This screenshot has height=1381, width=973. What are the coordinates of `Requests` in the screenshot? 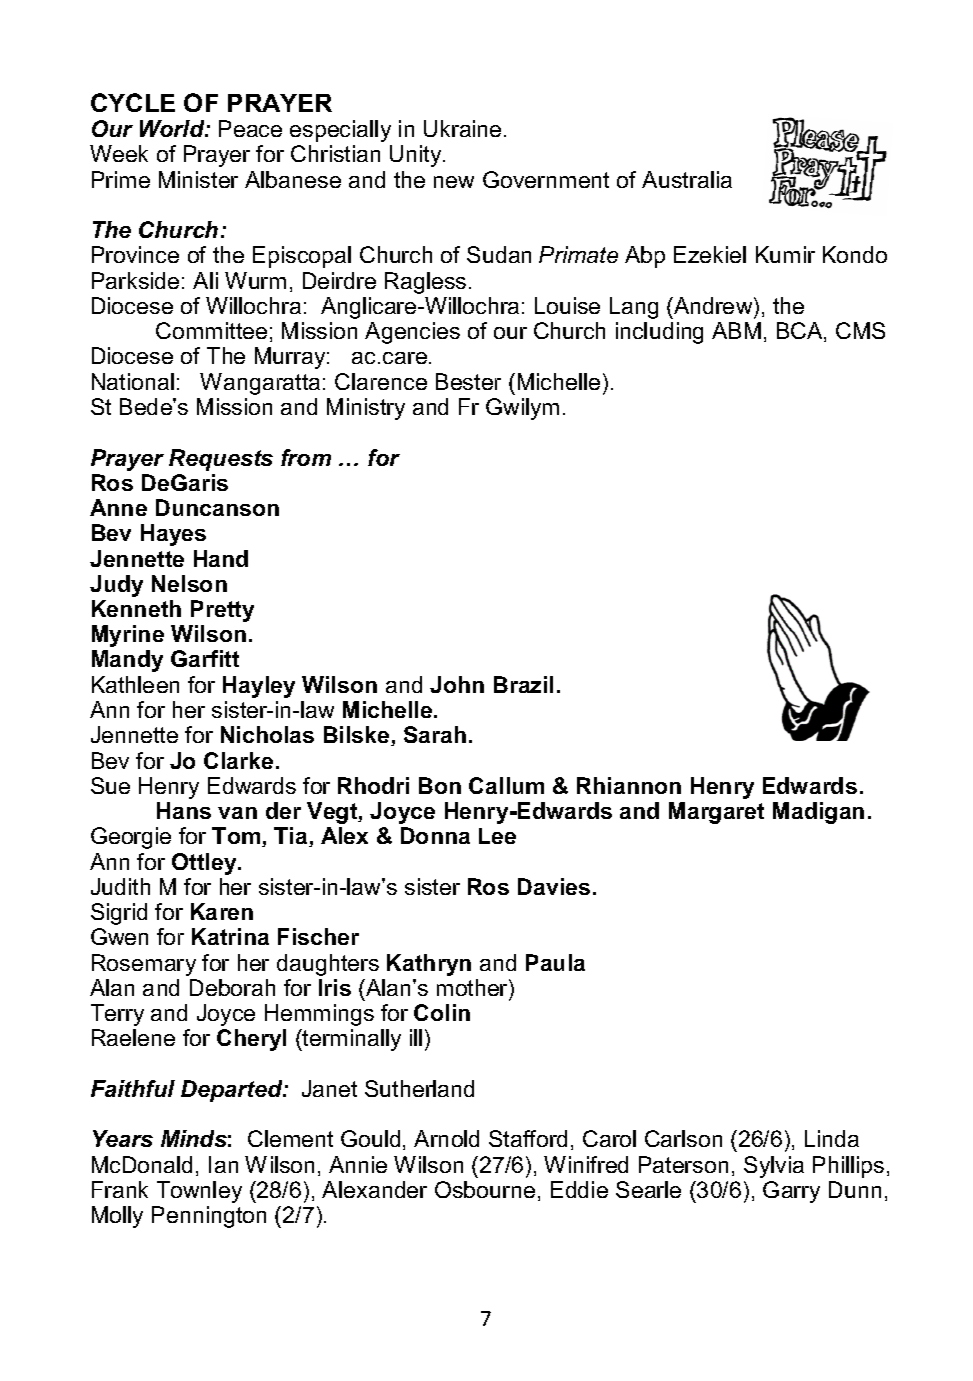 It's located at (221, 460).
